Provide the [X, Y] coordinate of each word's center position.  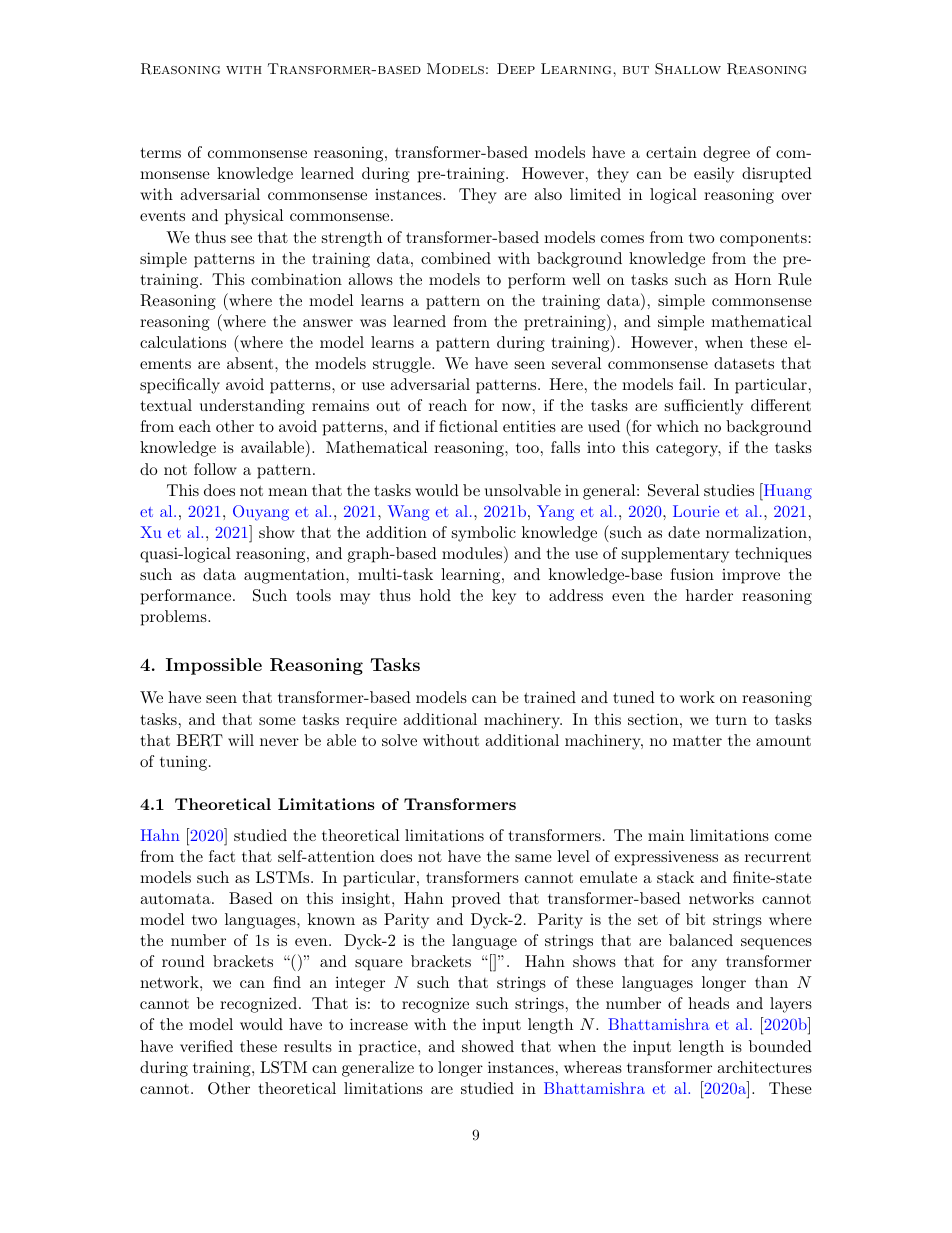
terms [161, 152]
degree [726, 154]
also [548, 194]
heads [708, 1003]
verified [206, 1046]
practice [389, 1048]
